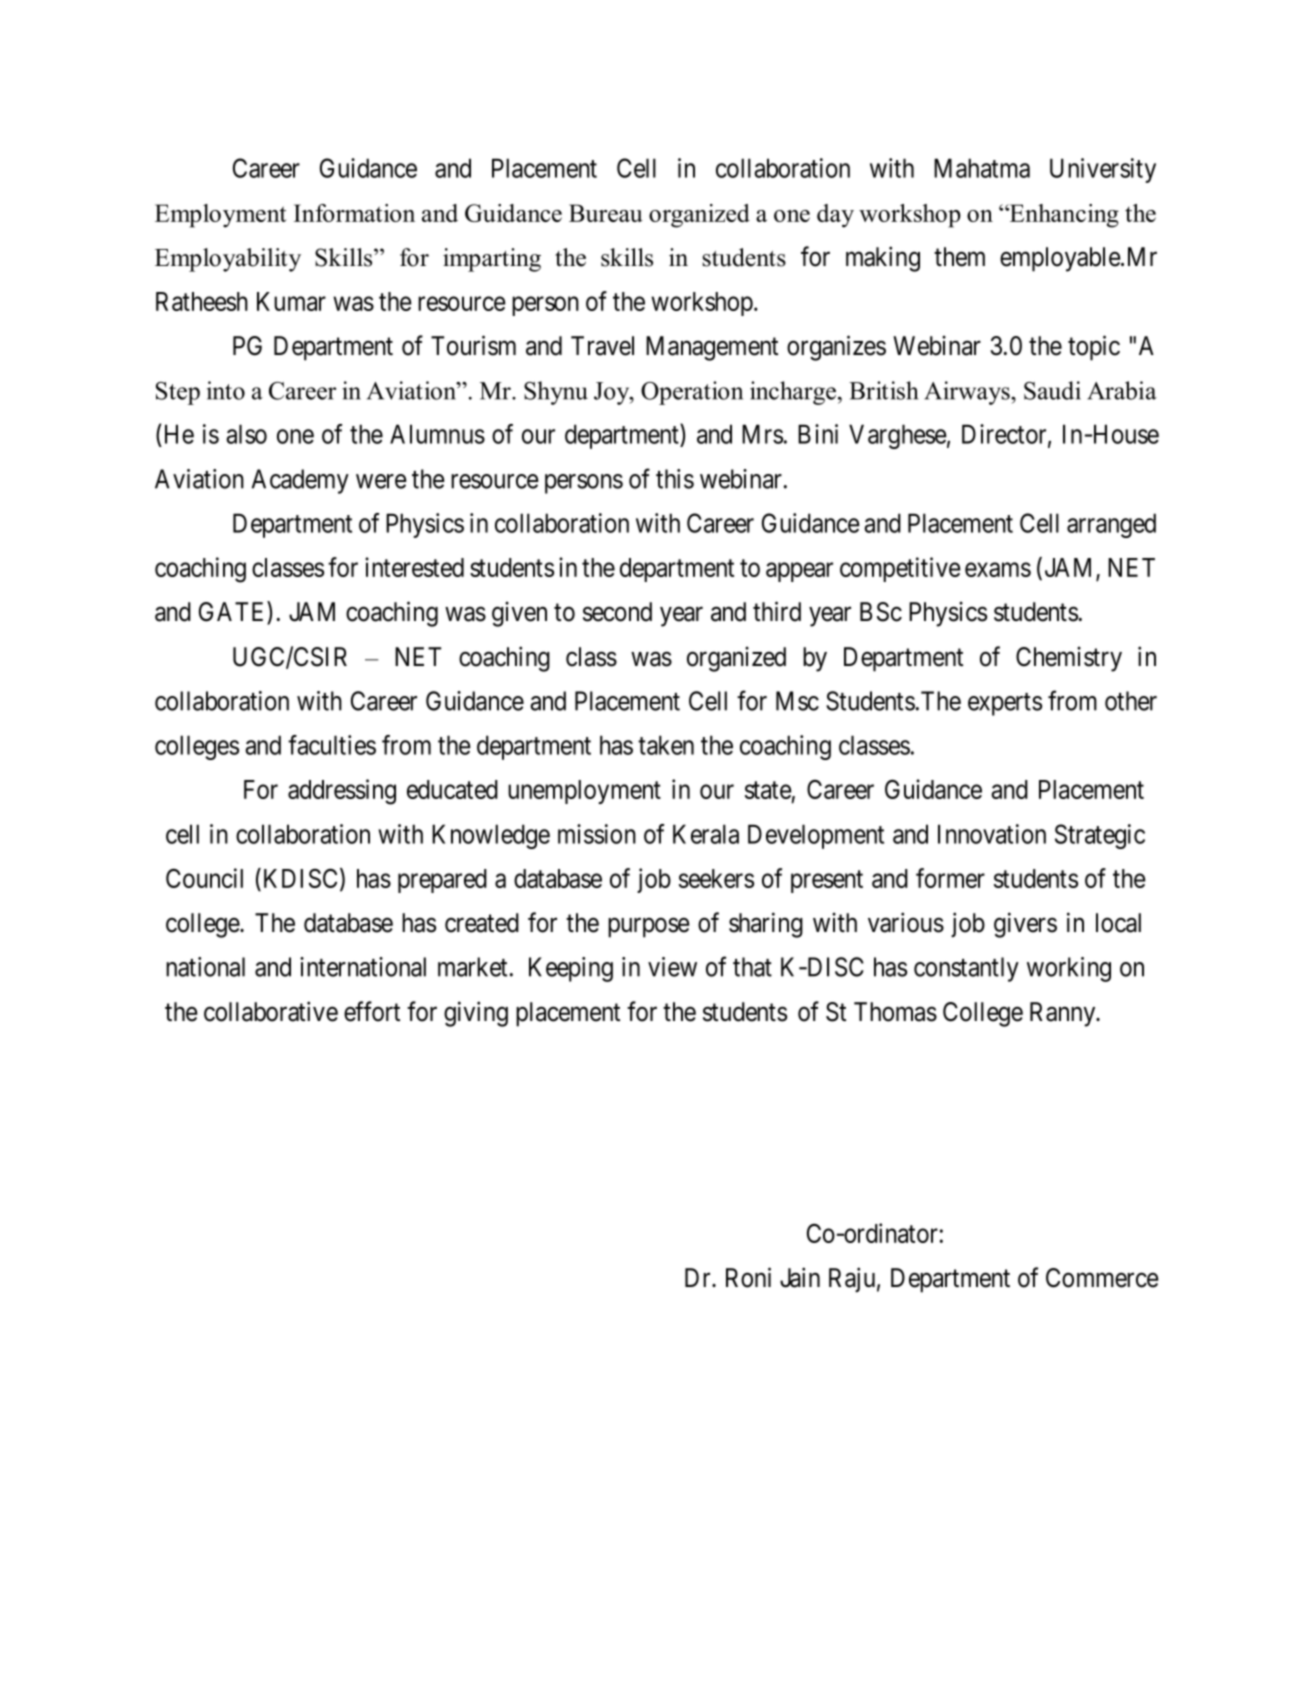 The width and height of the page is (1312, 1698). Describe the element at coordinates (354, 213) in the page. I see `Information` at that location.
